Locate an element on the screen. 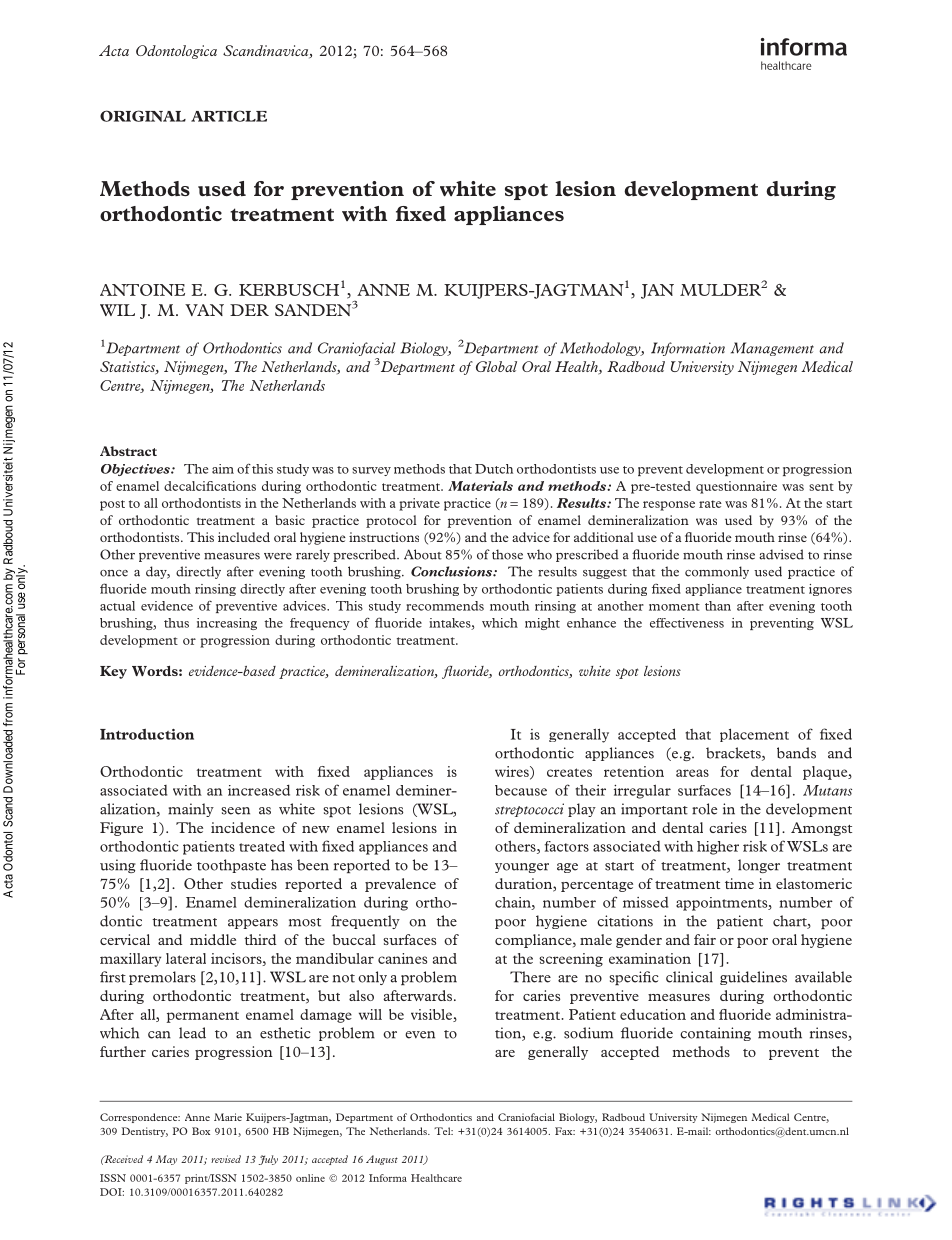 The width and height of the screenshot is (952, 1240). Box is located at coordinates (201, 1131).
